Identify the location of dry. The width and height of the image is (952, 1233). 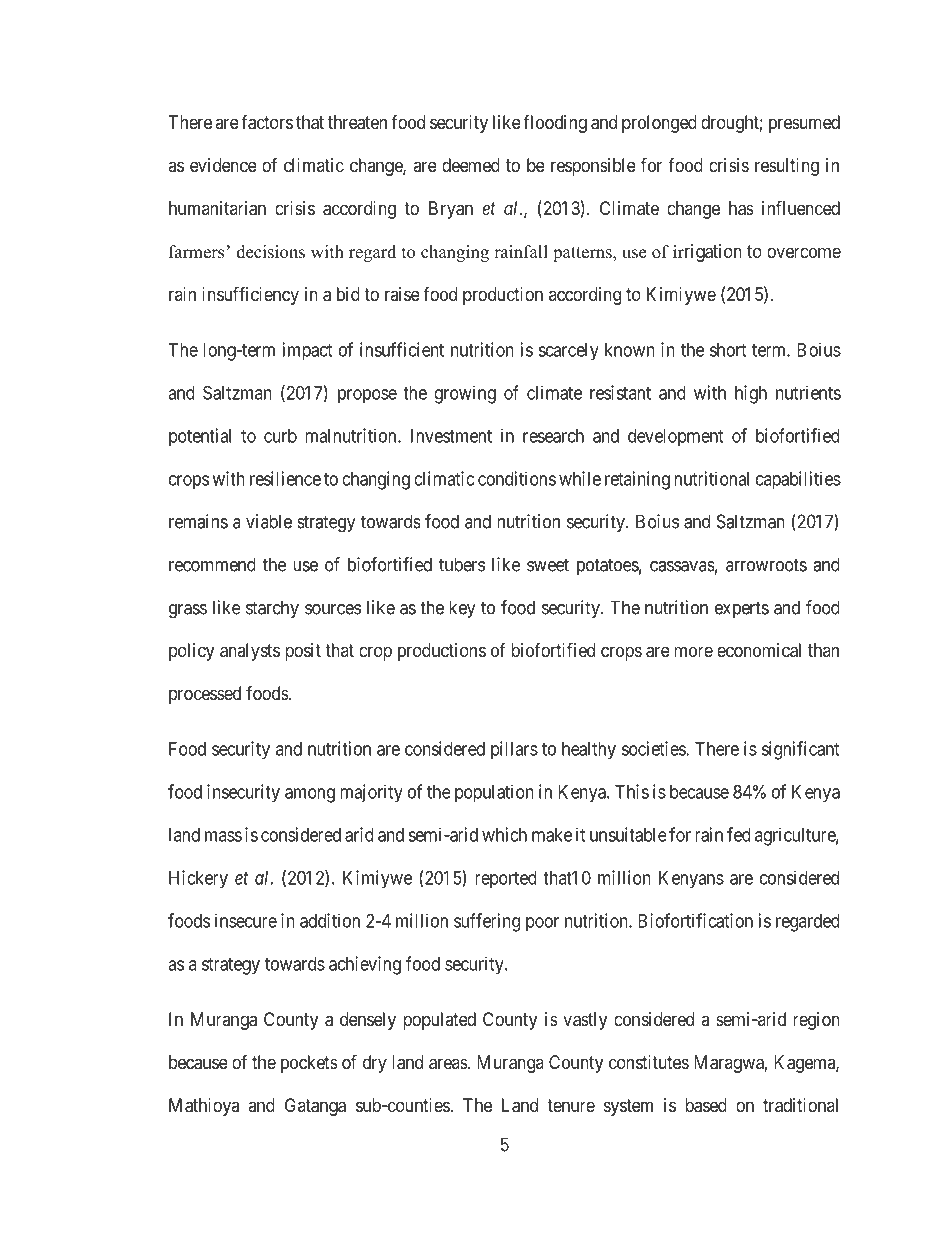
(375, 1064).
